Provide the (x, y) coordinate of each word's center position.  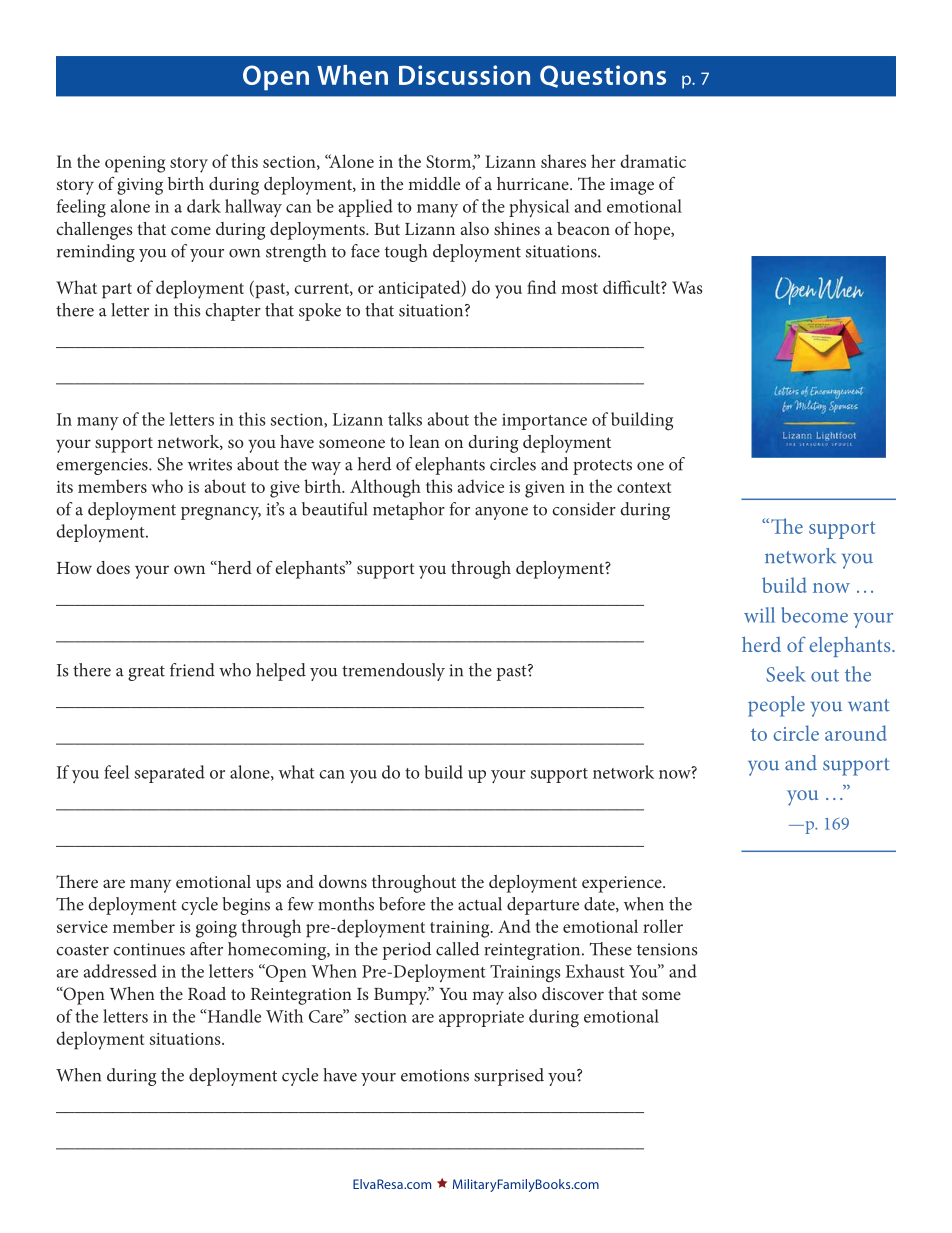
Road (207, 993)
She (170, 464)
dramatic (653, 161)
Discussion (464, 75)
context (644, 487)
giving (140, 186)
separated (170, 774)
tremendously (393, 672)
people (776, 706)
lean (424, 441)
